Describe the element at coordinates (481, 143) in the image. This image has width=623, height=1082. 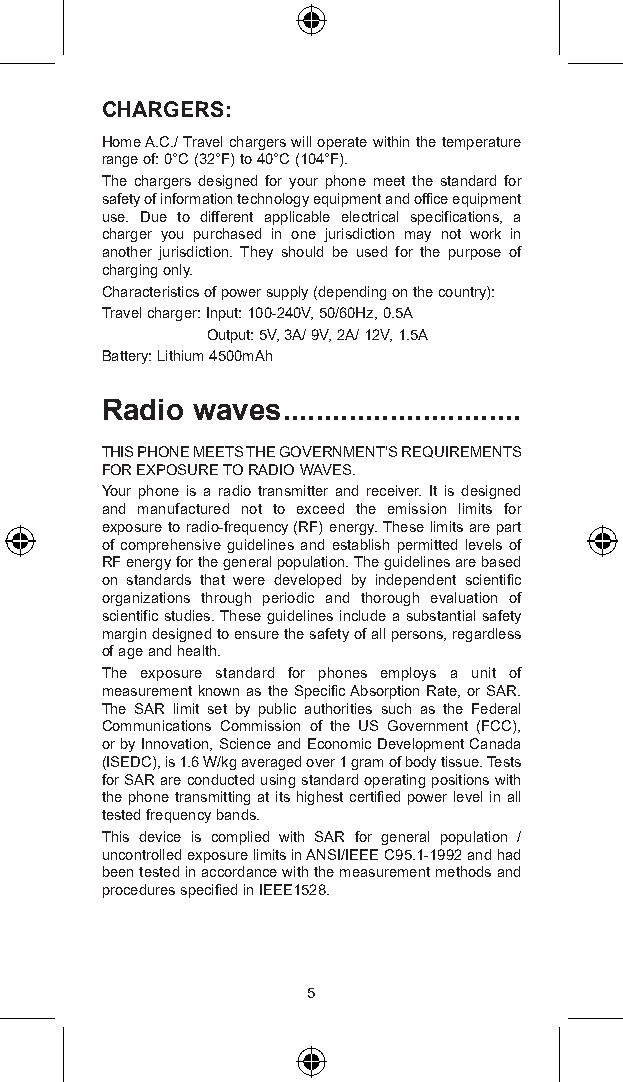
I see `temperature` at that location.
